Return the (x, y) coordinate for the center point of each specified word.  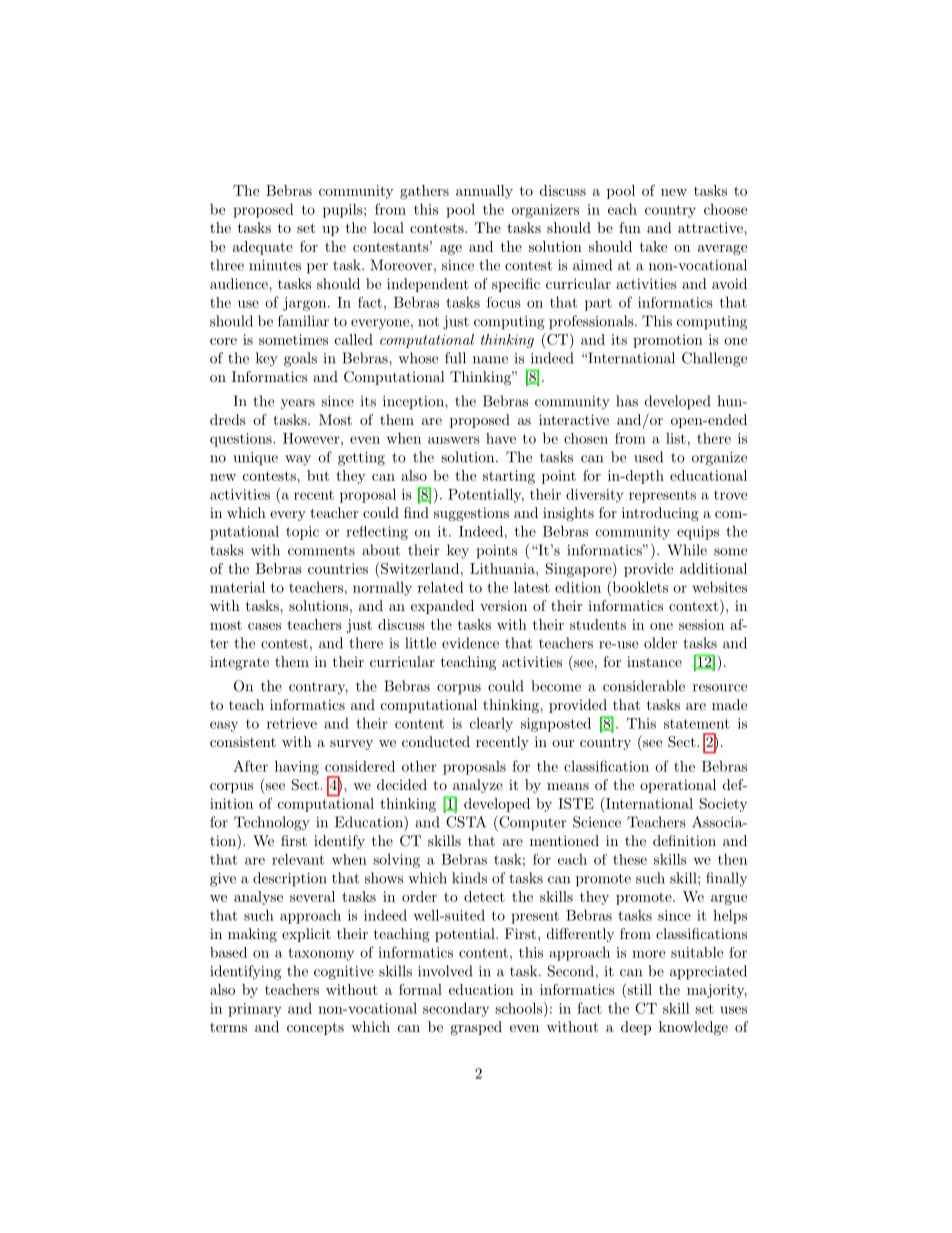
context (693, 606)
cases (264, 626)
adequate (263, 248)
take (653, 246)
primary (255, 1010)
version (503, 605)
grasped (476, 1028)
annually (484, 192)
